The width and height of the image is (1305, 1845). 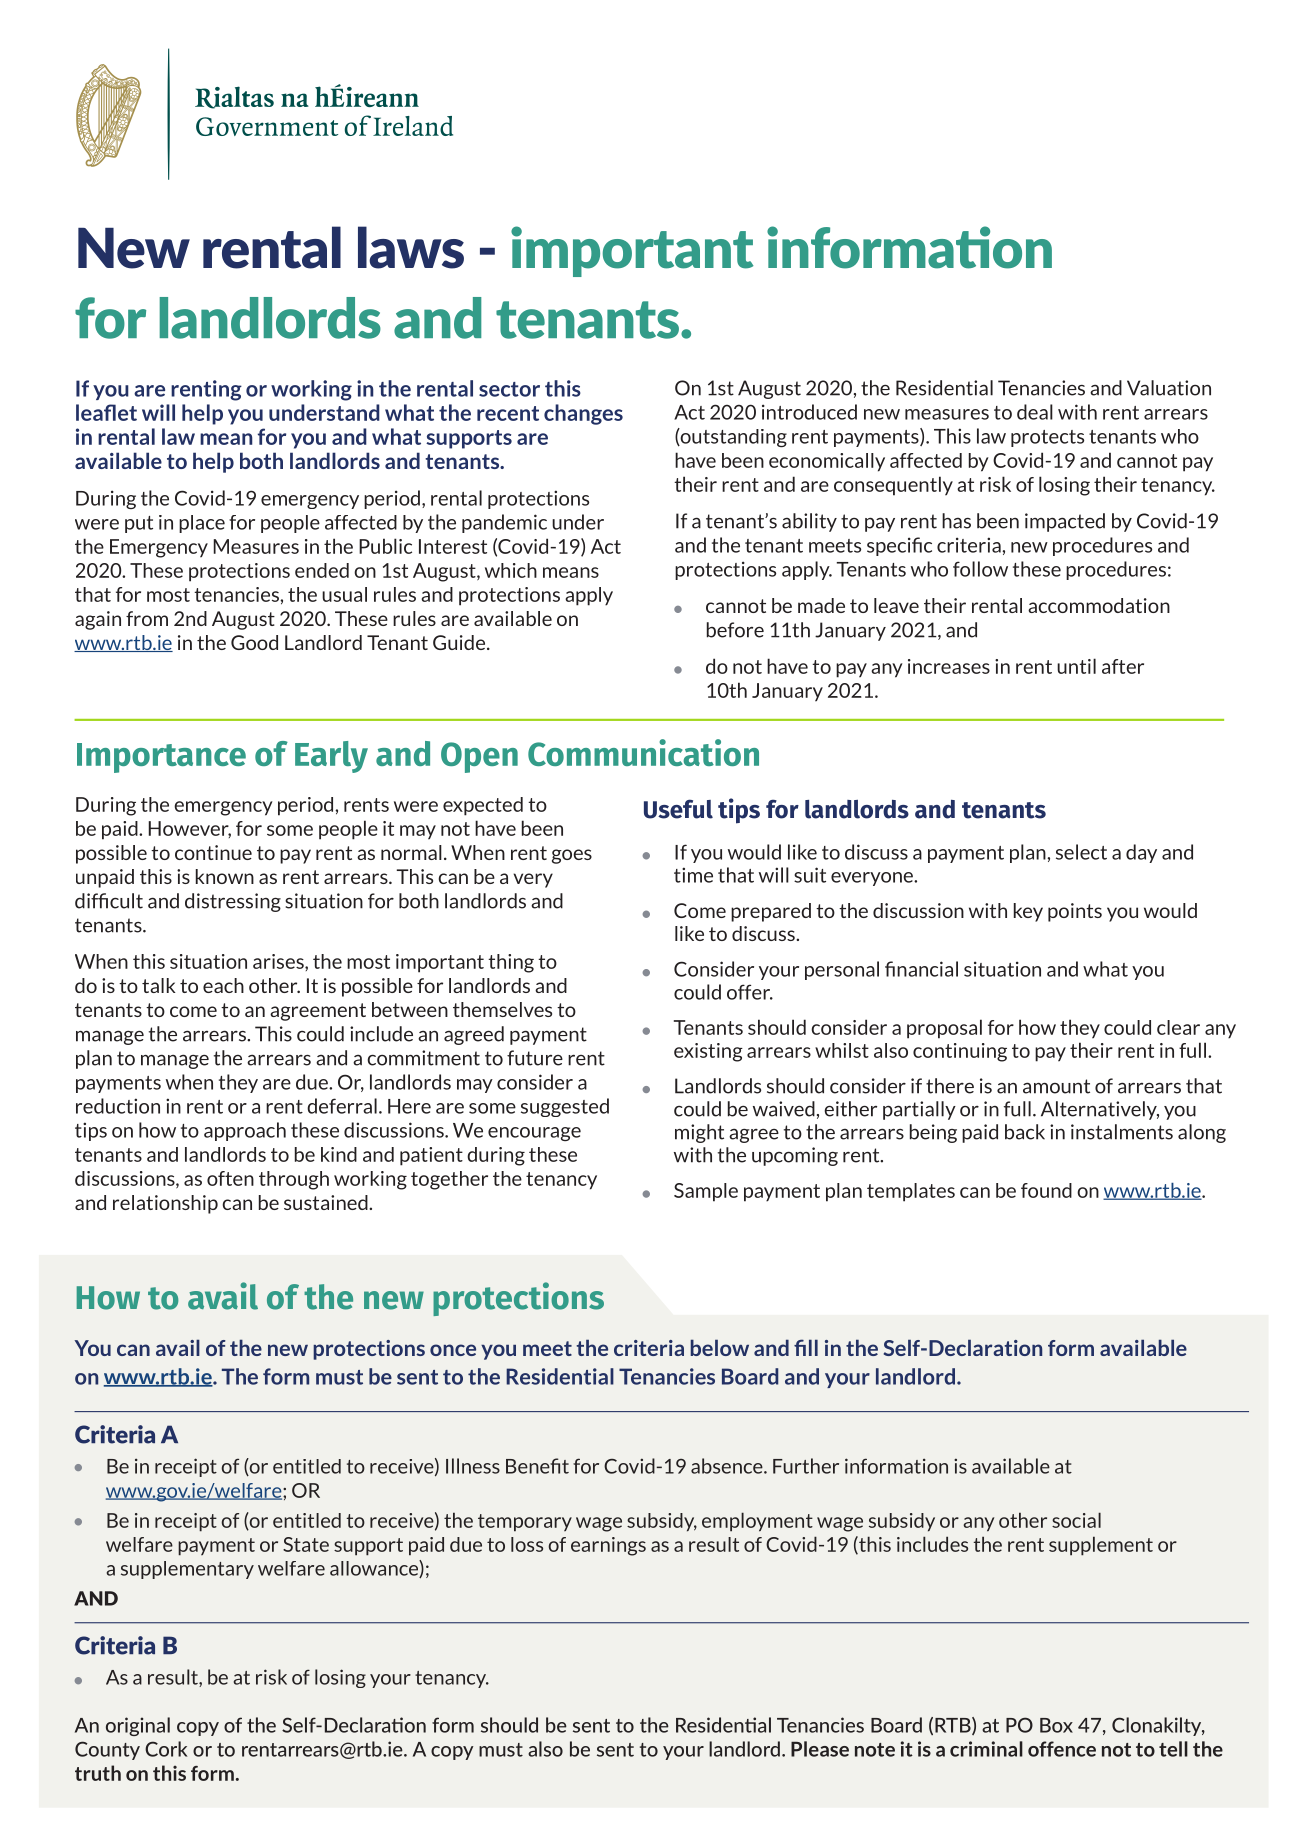 What do you see at coordinates (583, 414) in the image?
I see `changes` at bounding box center [583, 414].
